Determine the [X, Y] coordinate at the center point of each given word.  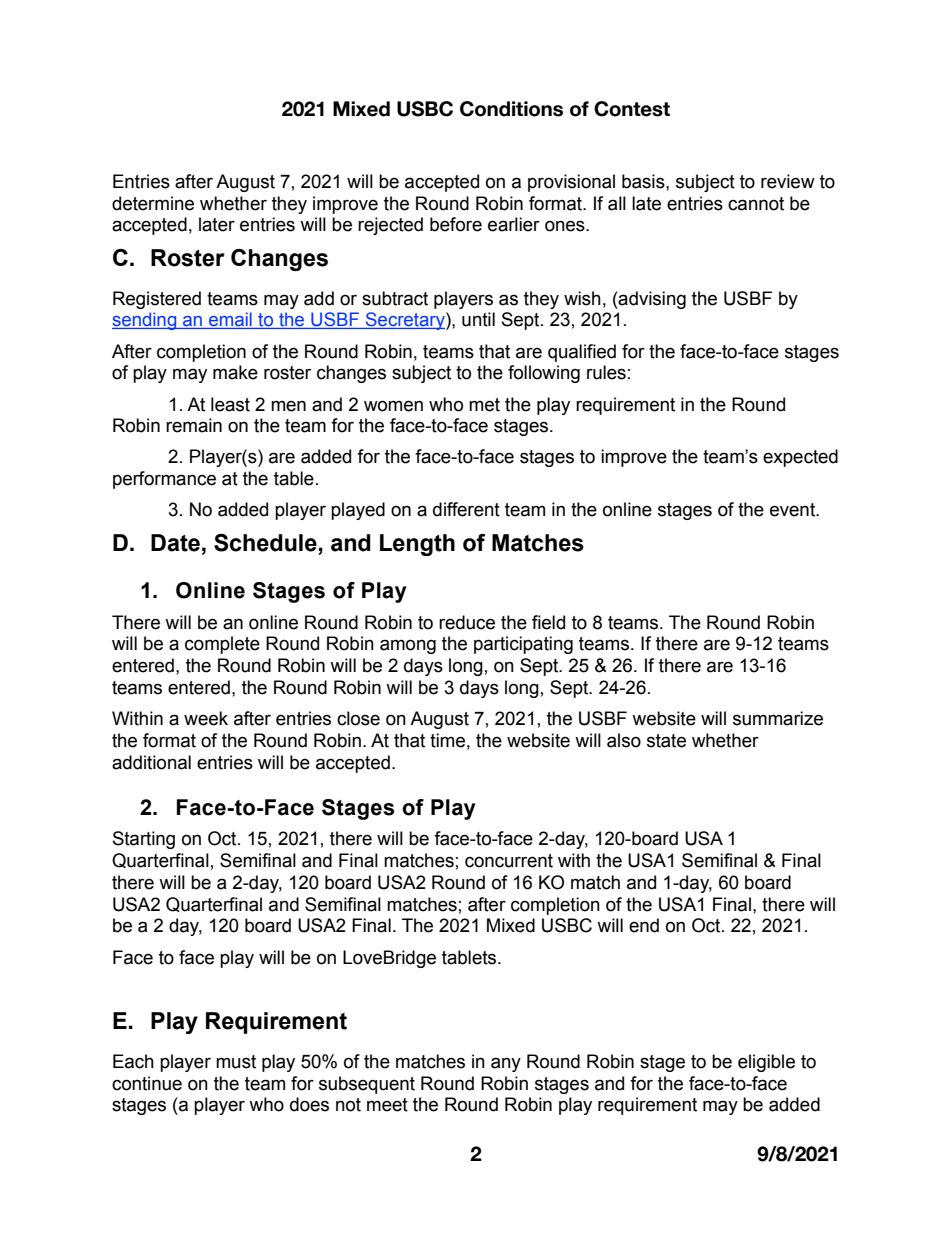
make [235, 372]
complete [222, 645]
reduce [467, 622]
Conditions [511, 109]
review [788, 181]
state [666, 741]
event [794, 510]
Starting [144, 840]
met [484, 405]
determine [153, 203]
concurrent [509, 861]
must [236, 1062]
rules [606, 372]
